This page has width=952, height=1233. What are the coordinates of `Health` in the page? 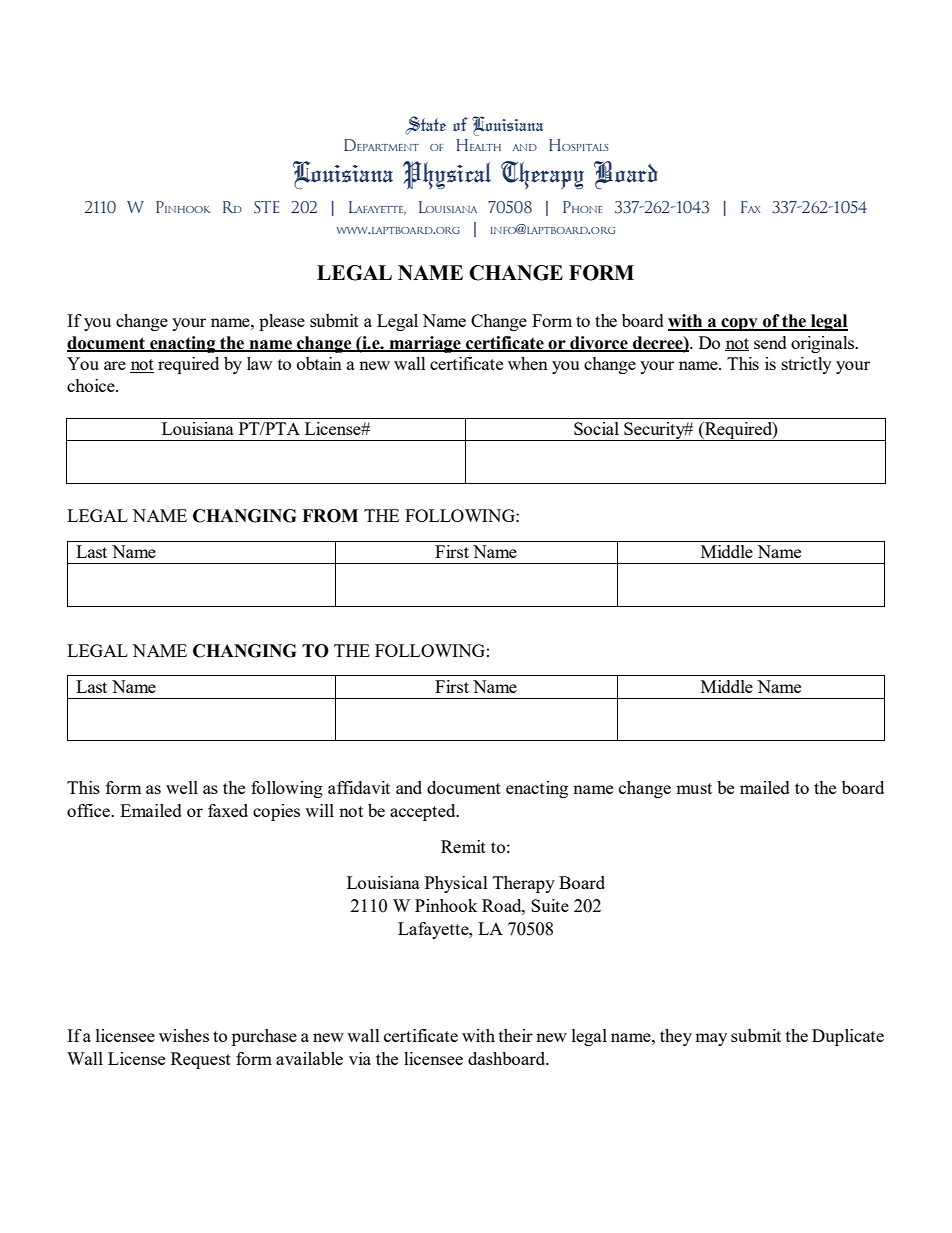 It's located at (478, 145).
